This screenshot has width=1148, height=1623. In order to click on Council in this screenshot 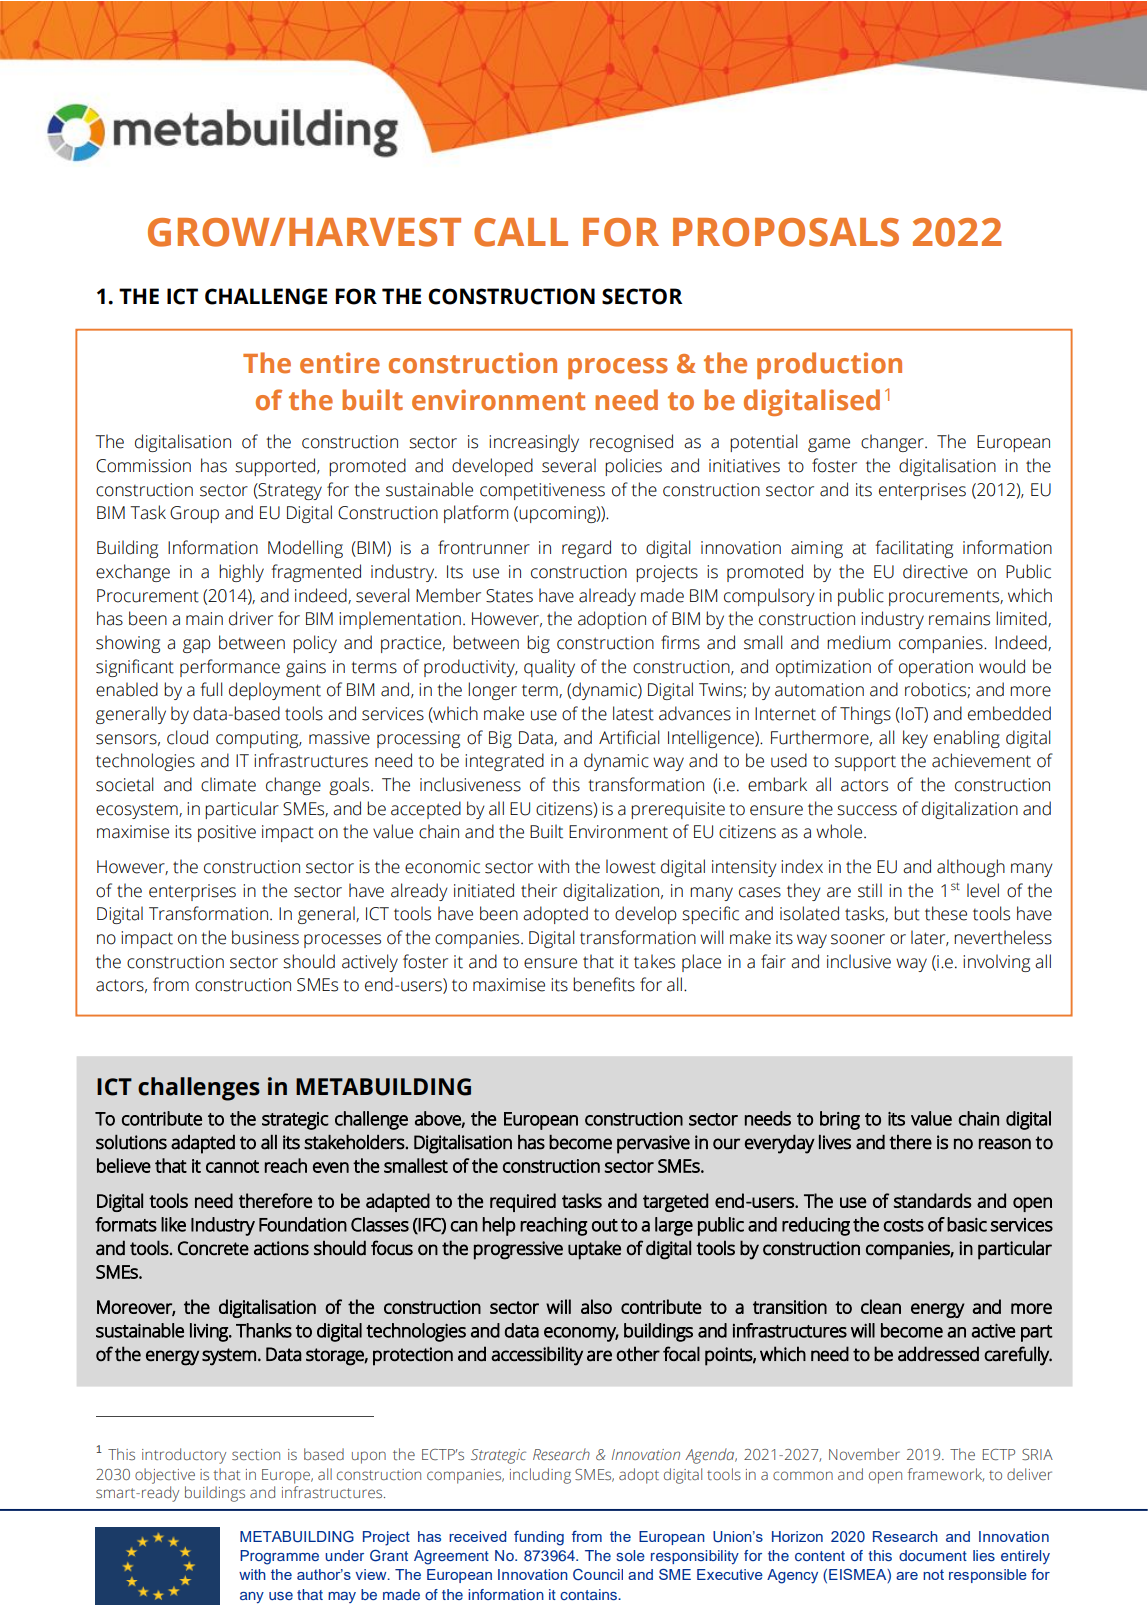, I will do `click(598, 1574)`.
